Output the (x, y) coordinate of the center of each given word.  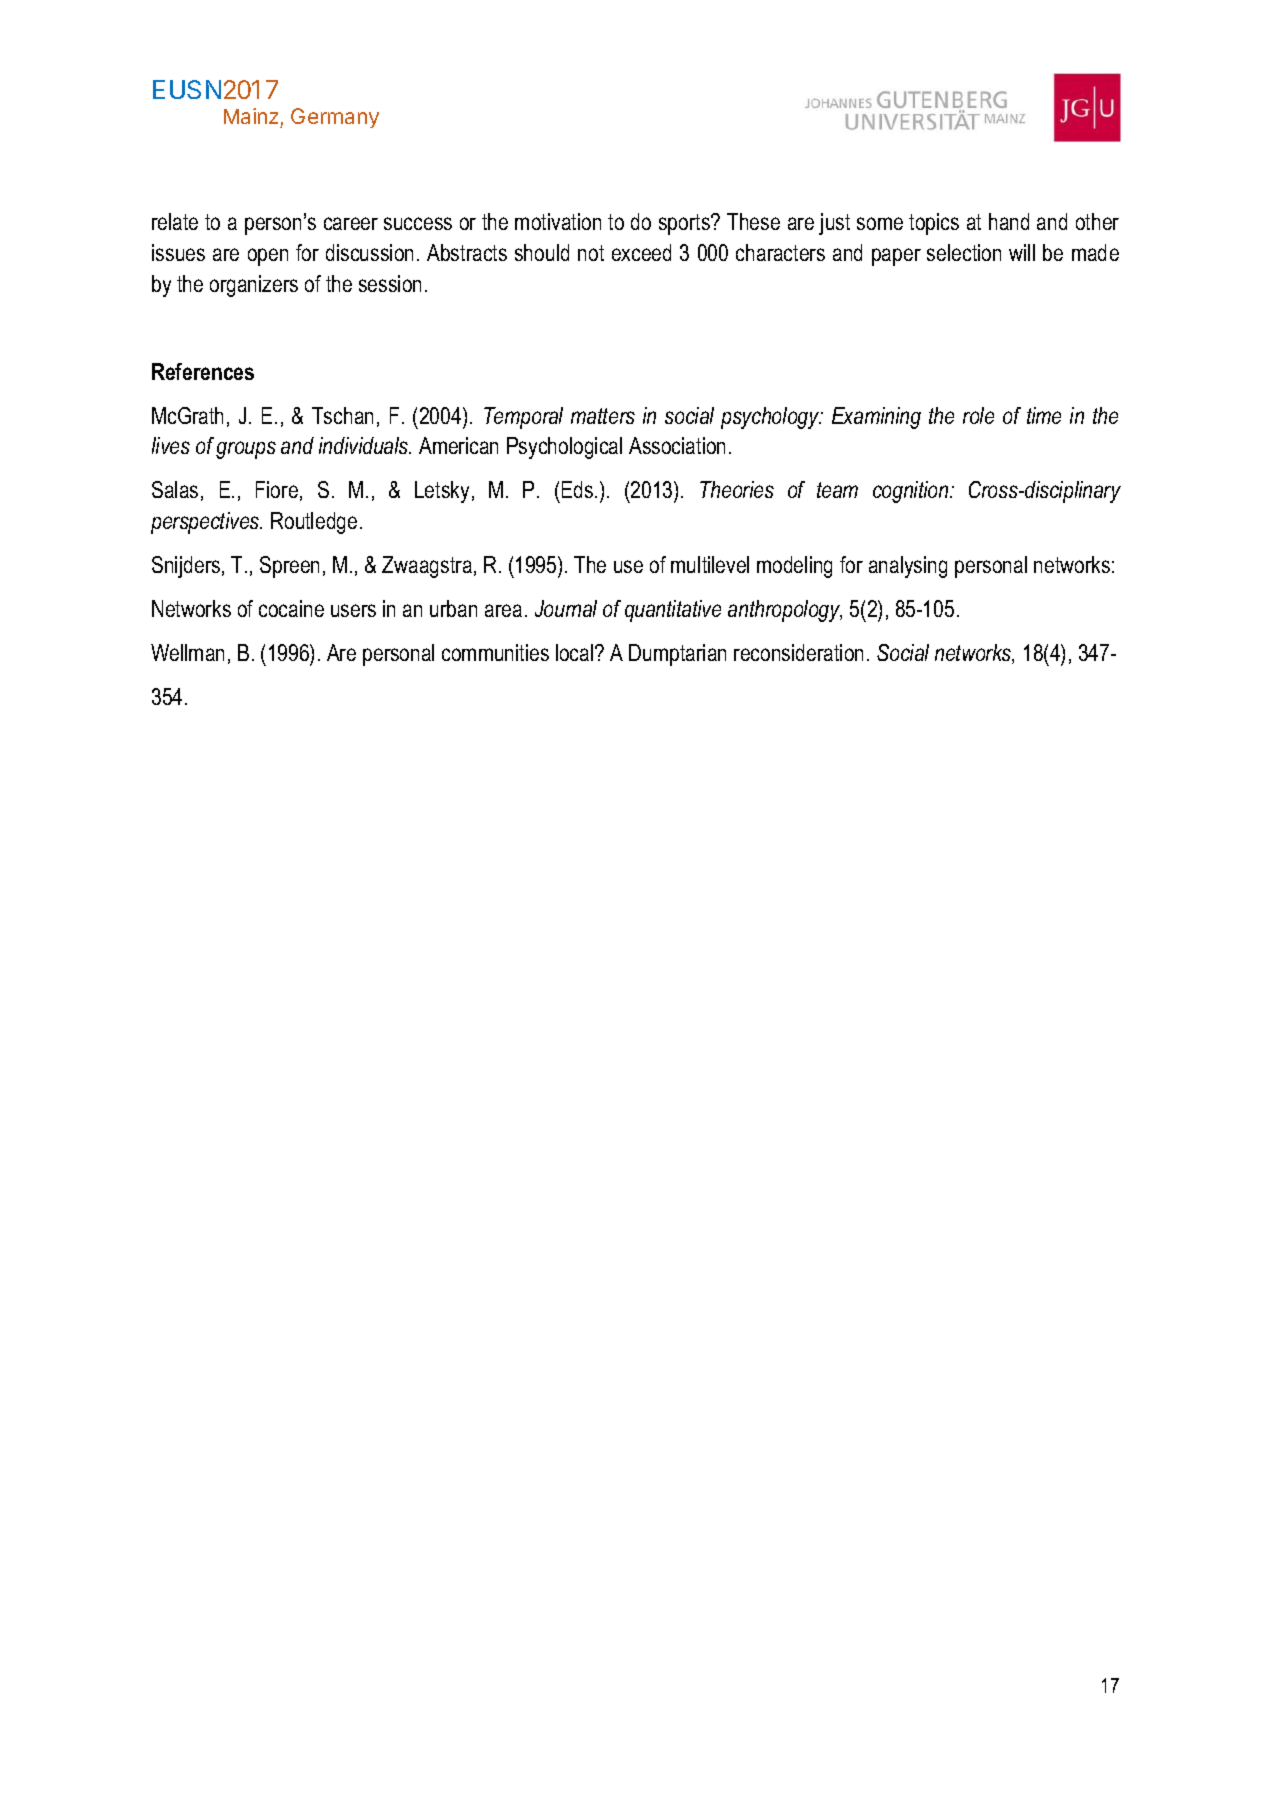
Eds (579, 489)
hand (1009, 221)
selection (964, 252)
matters (603, 416)
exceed (641, 252)
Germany (335, 118)
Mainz (252, 118)
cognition (912, 492)
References (203, 371)
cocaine (291, 608)
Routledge (314, 523)
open (268, 257)
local (576, 652)
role (978, 415)
